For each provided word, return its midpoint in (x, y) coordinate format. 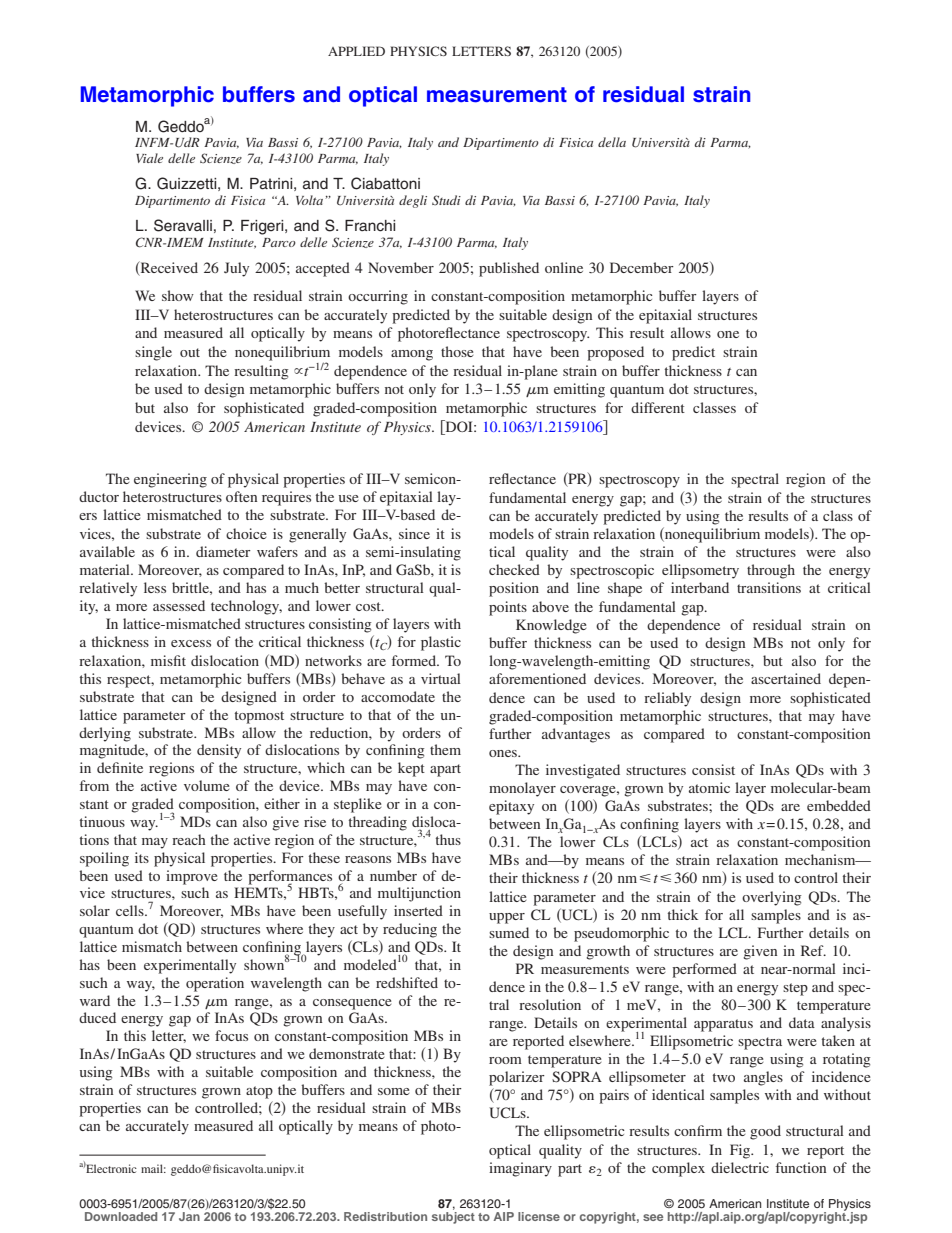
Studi (446, 200)
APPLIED (356, 51)
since (414, 533)
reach (189, 839)
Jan (189, 1215)
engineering (170, 480)
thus (448, 839)
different (658, 407)
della (612, 142)
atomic (709, 787)
